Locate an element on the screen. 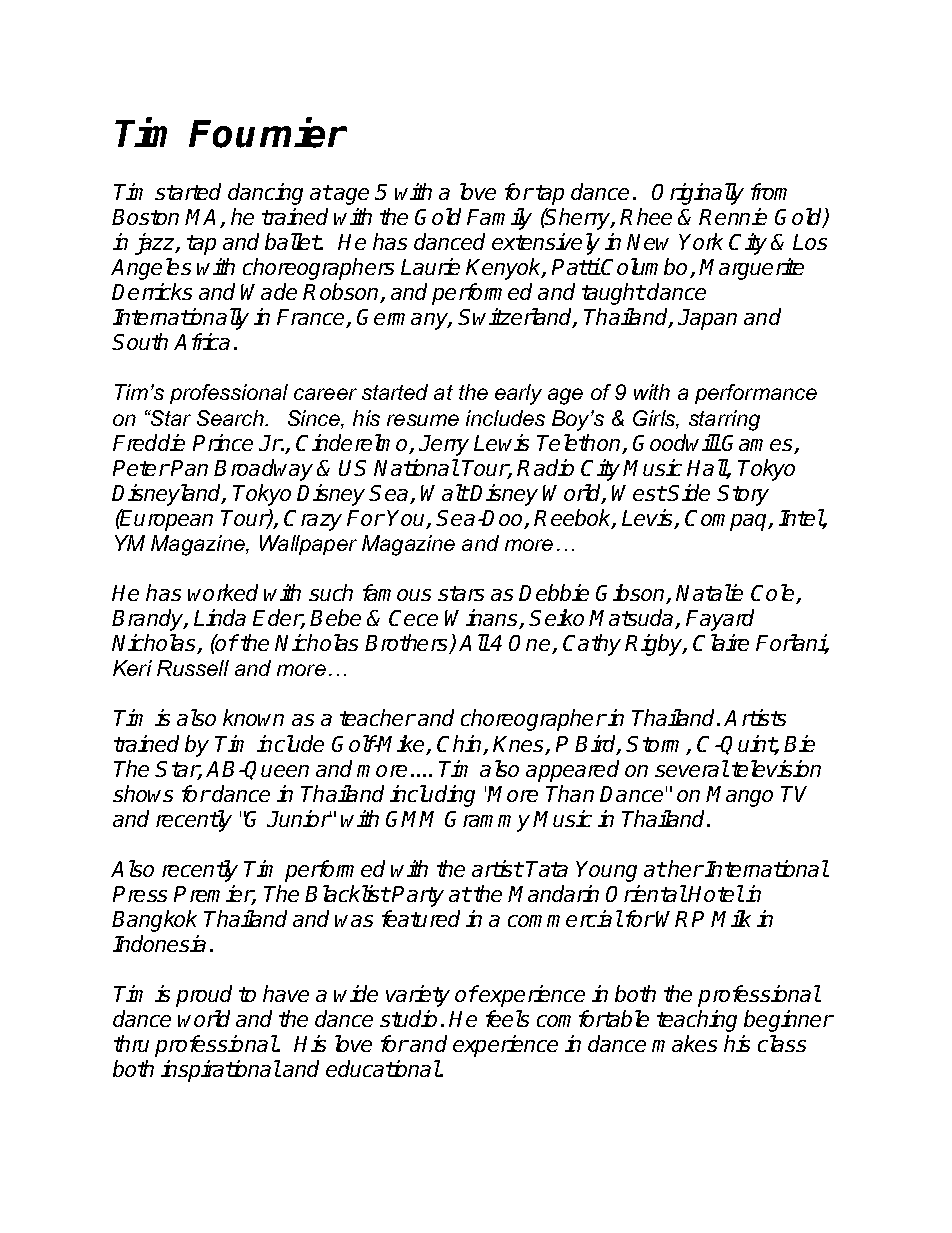  Family is located at coordinates (499, 219).
